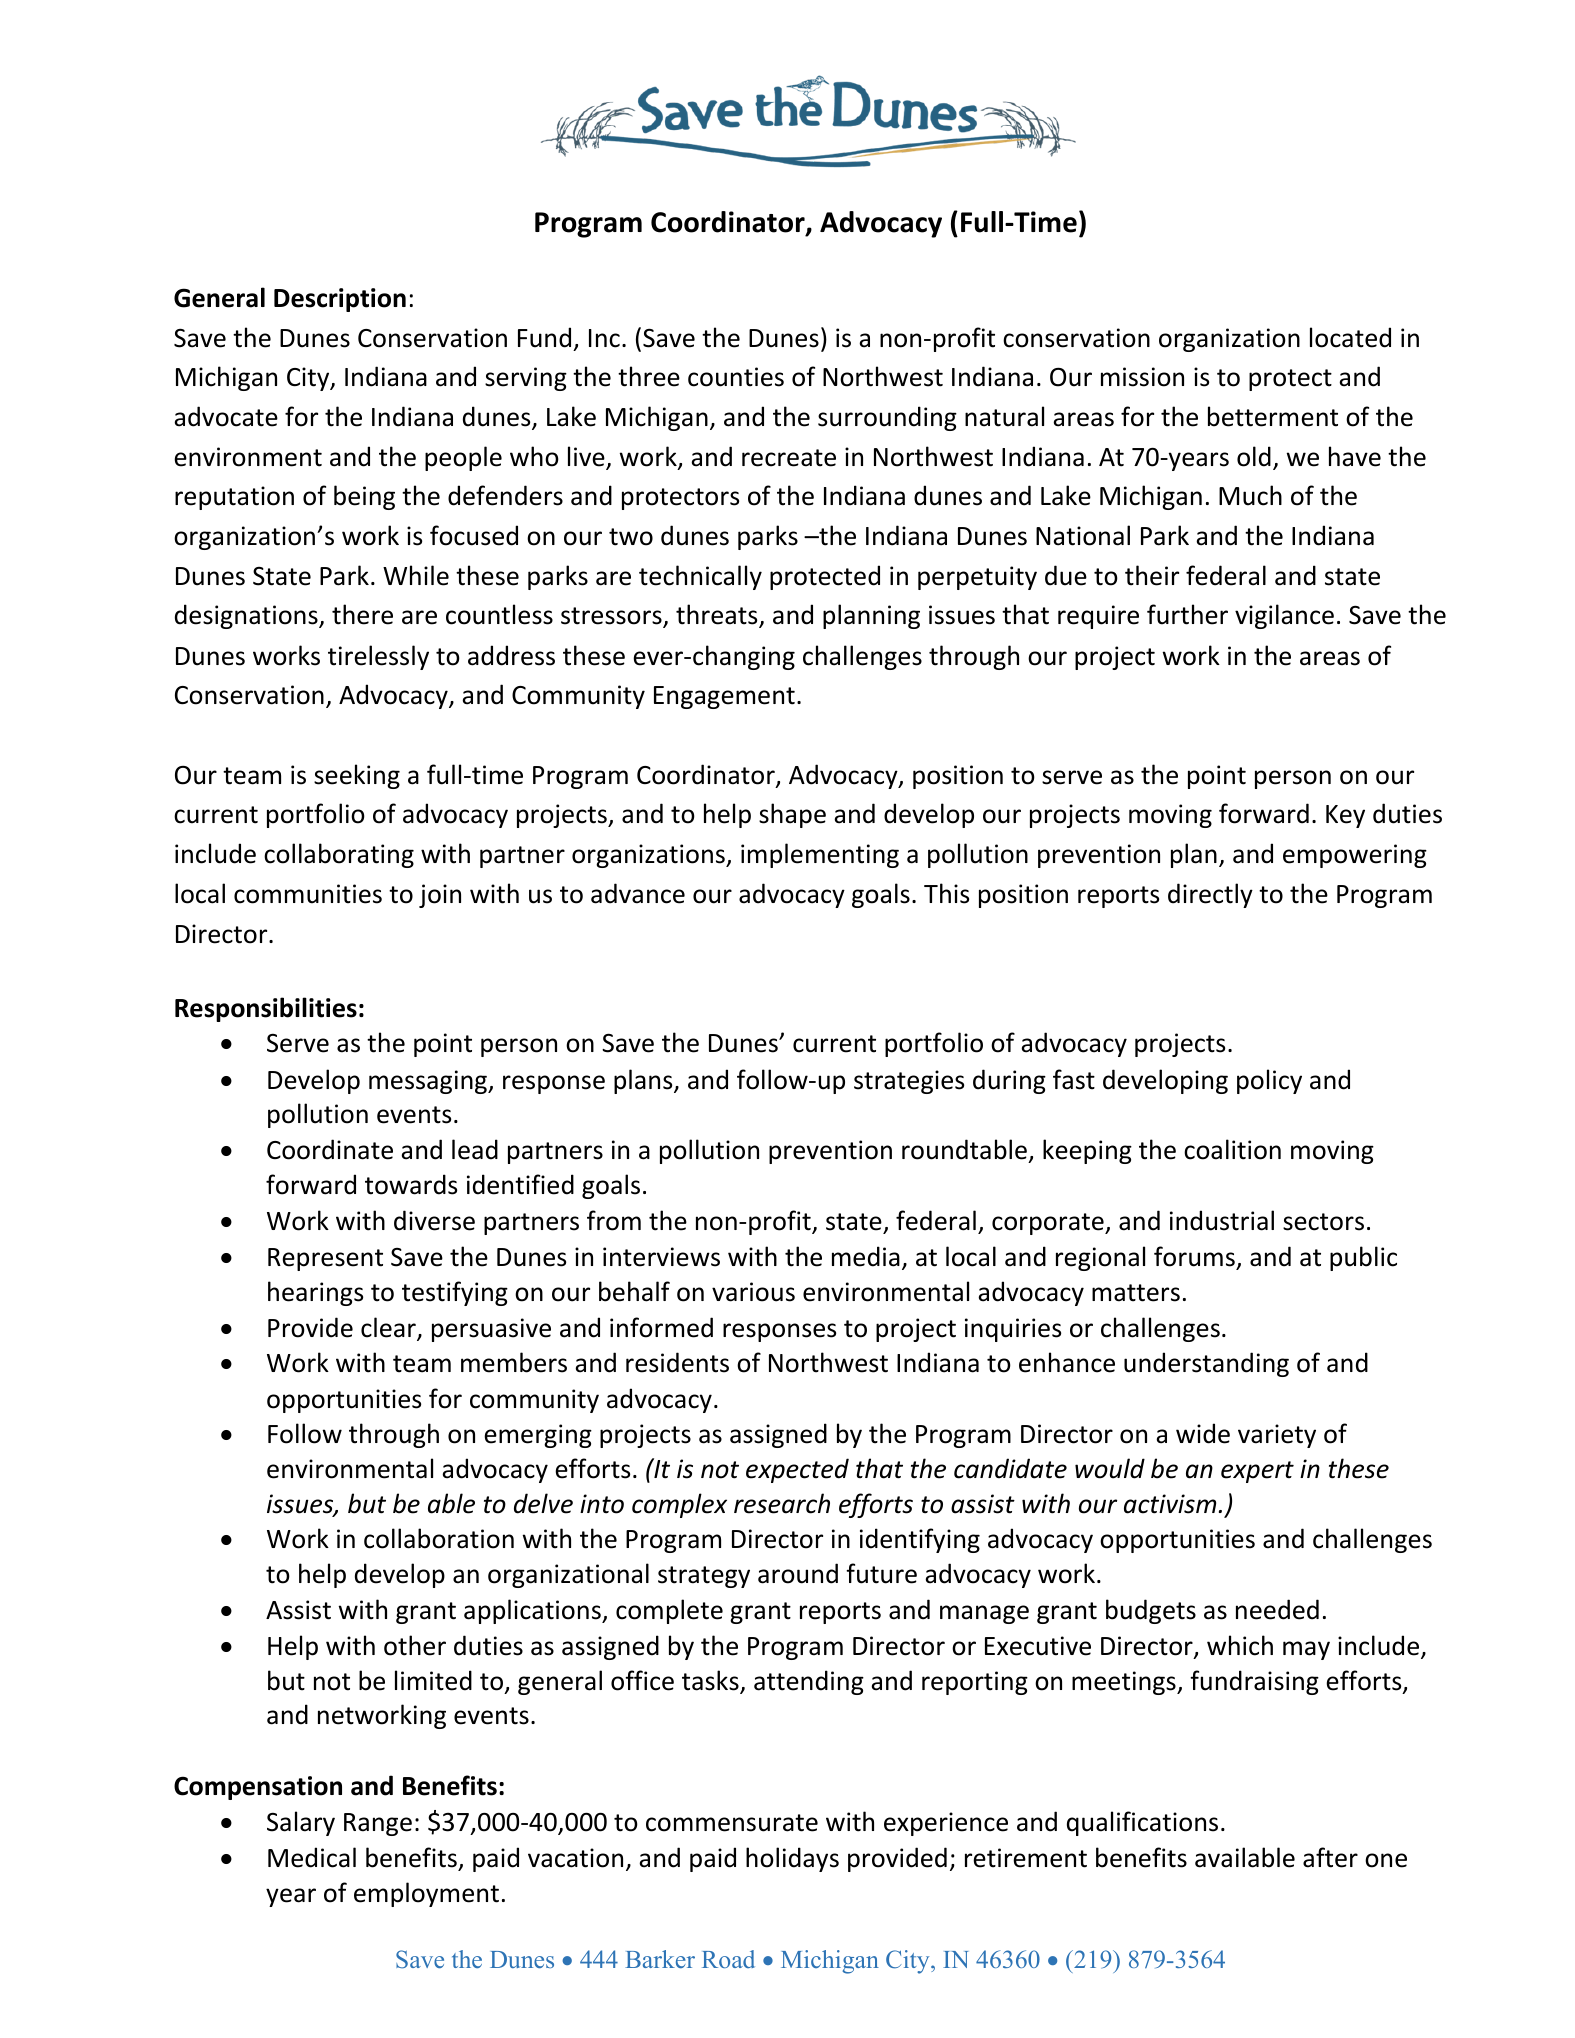  What do you see at coordinates (1232, 1149) in the document?
I see `coalition` at bounding box center [1232, 1149].
